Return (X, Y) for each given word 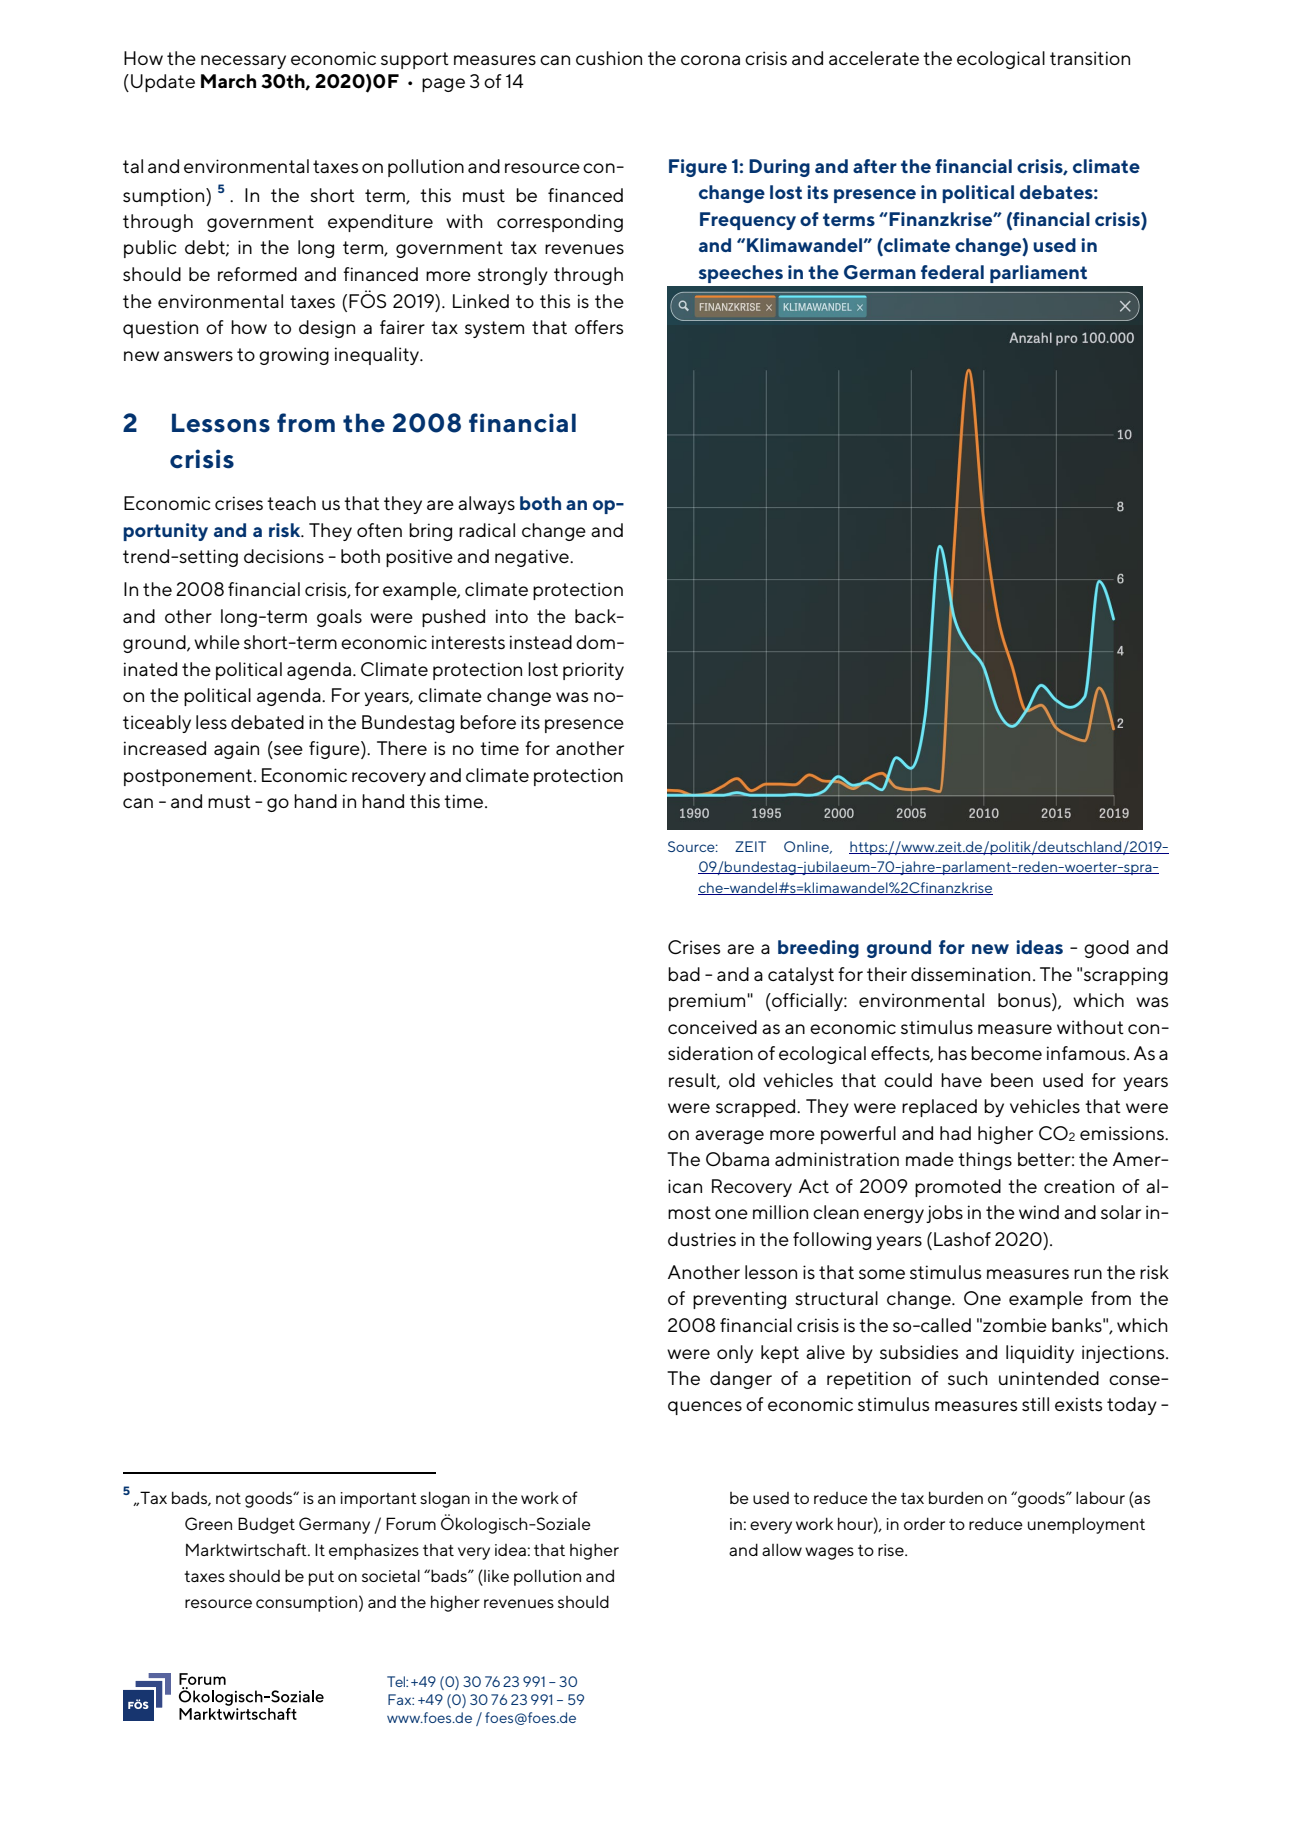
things (985, 1161)
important (379, 1500)
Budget (266, 1525)
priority (593, 671)
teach (291, 503)
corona (710, 60)
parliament (1038, 274)
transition (1090, 58)
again (236, 750)
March (228, 81)
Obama (737, 1159)
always (486, 505)
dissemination (970, 974)
